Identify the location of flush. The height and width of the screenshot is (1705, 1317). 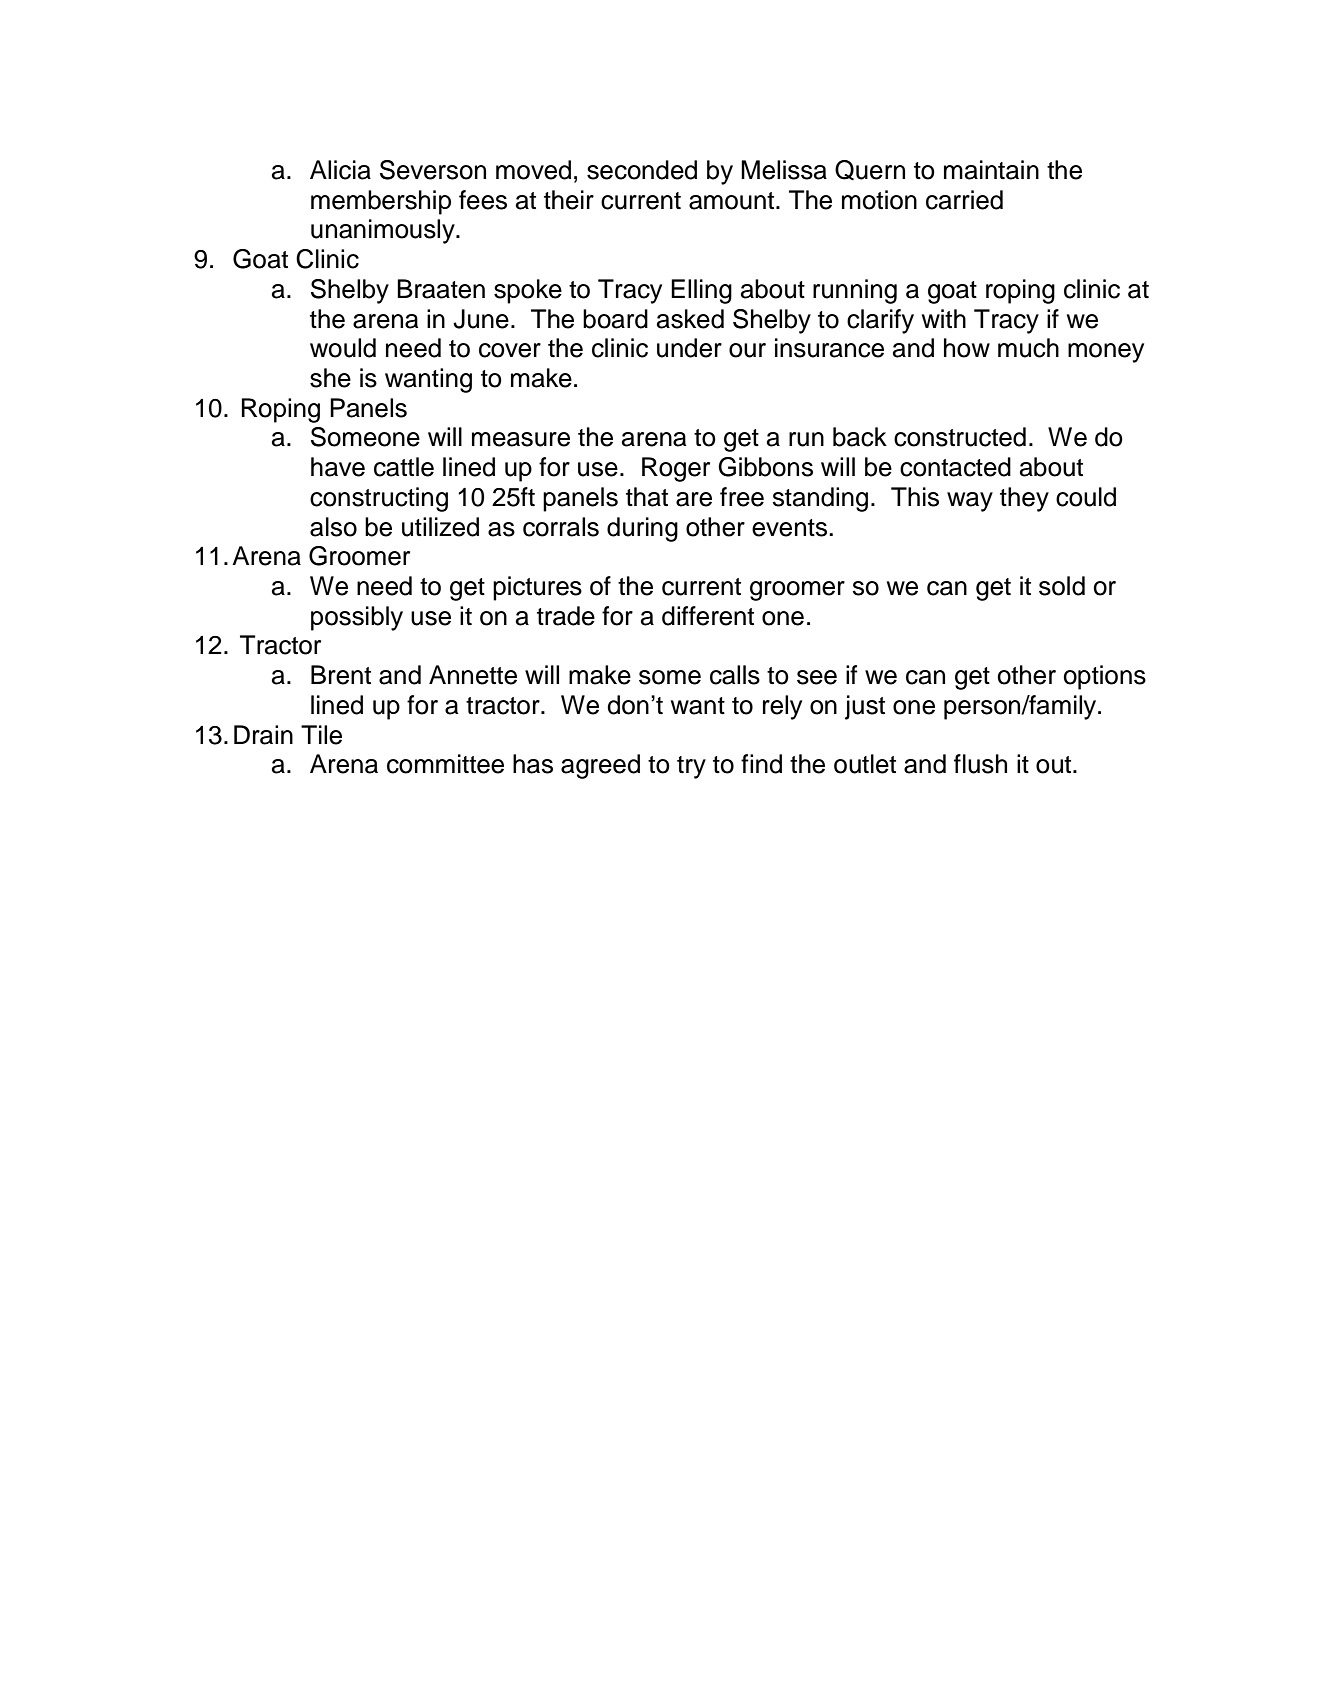
(980, 764).
